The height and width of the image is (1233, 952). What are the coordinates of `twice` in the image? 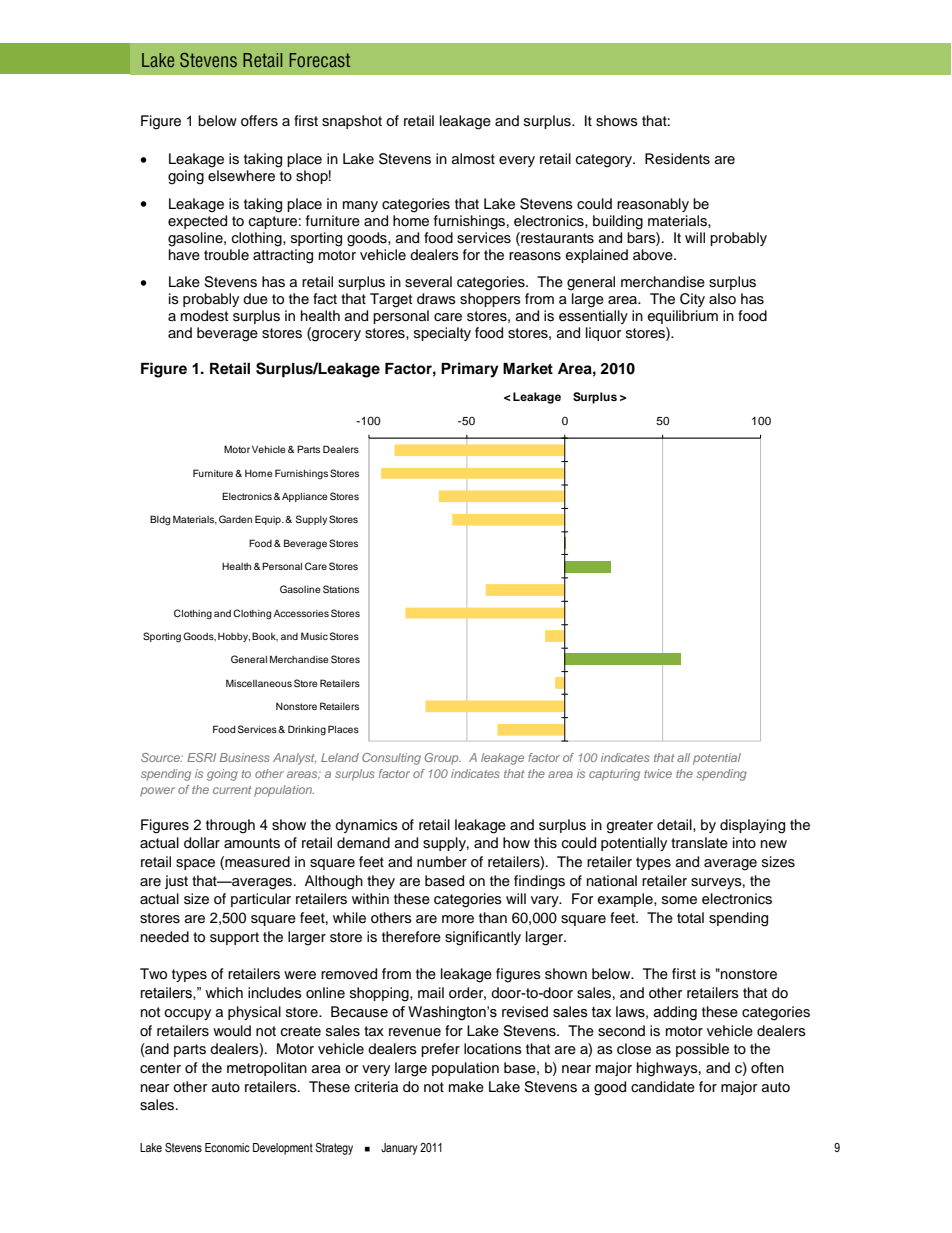 It's located at (658, 773).
